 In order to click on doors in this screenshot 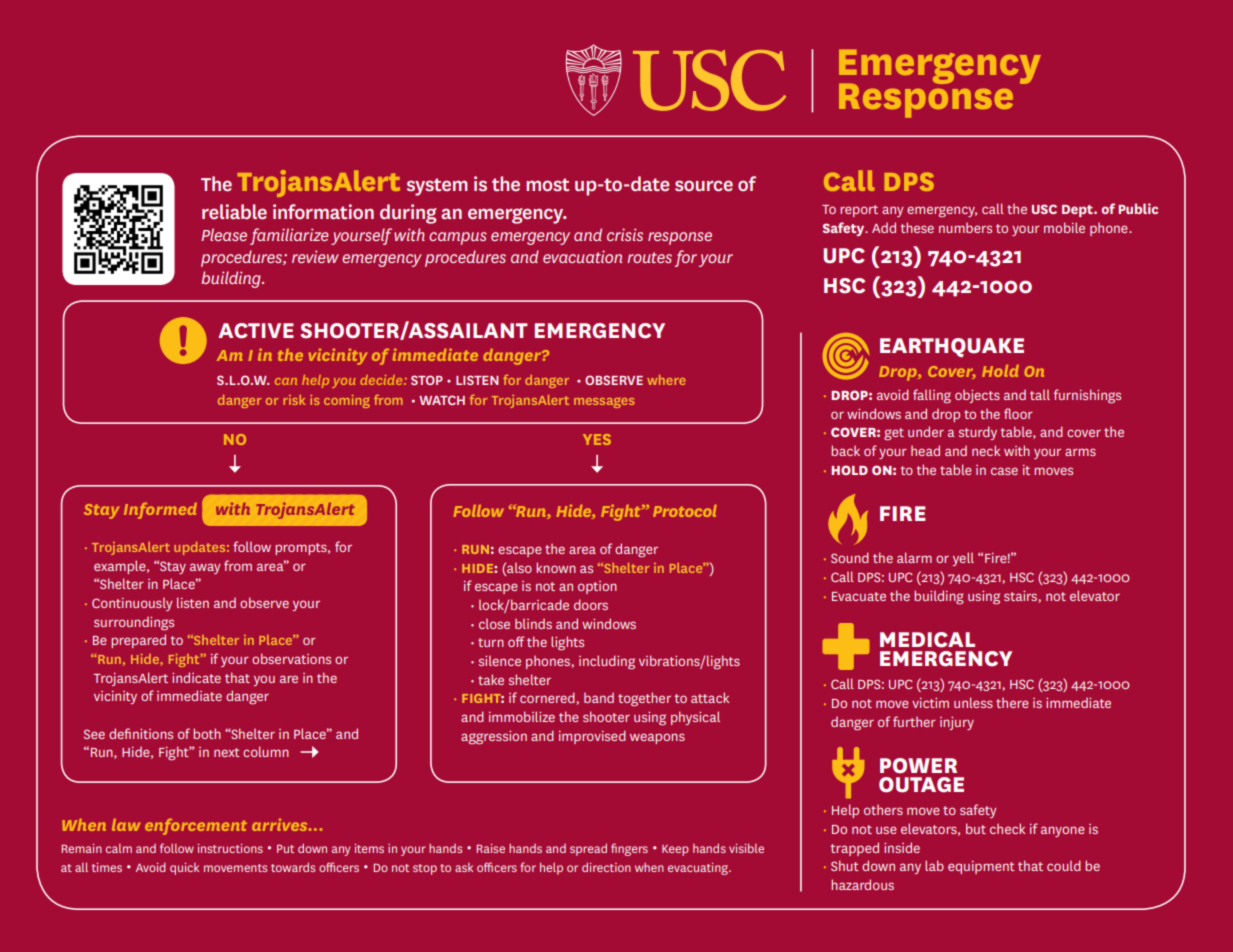, I will do `click(591, 604)`.
